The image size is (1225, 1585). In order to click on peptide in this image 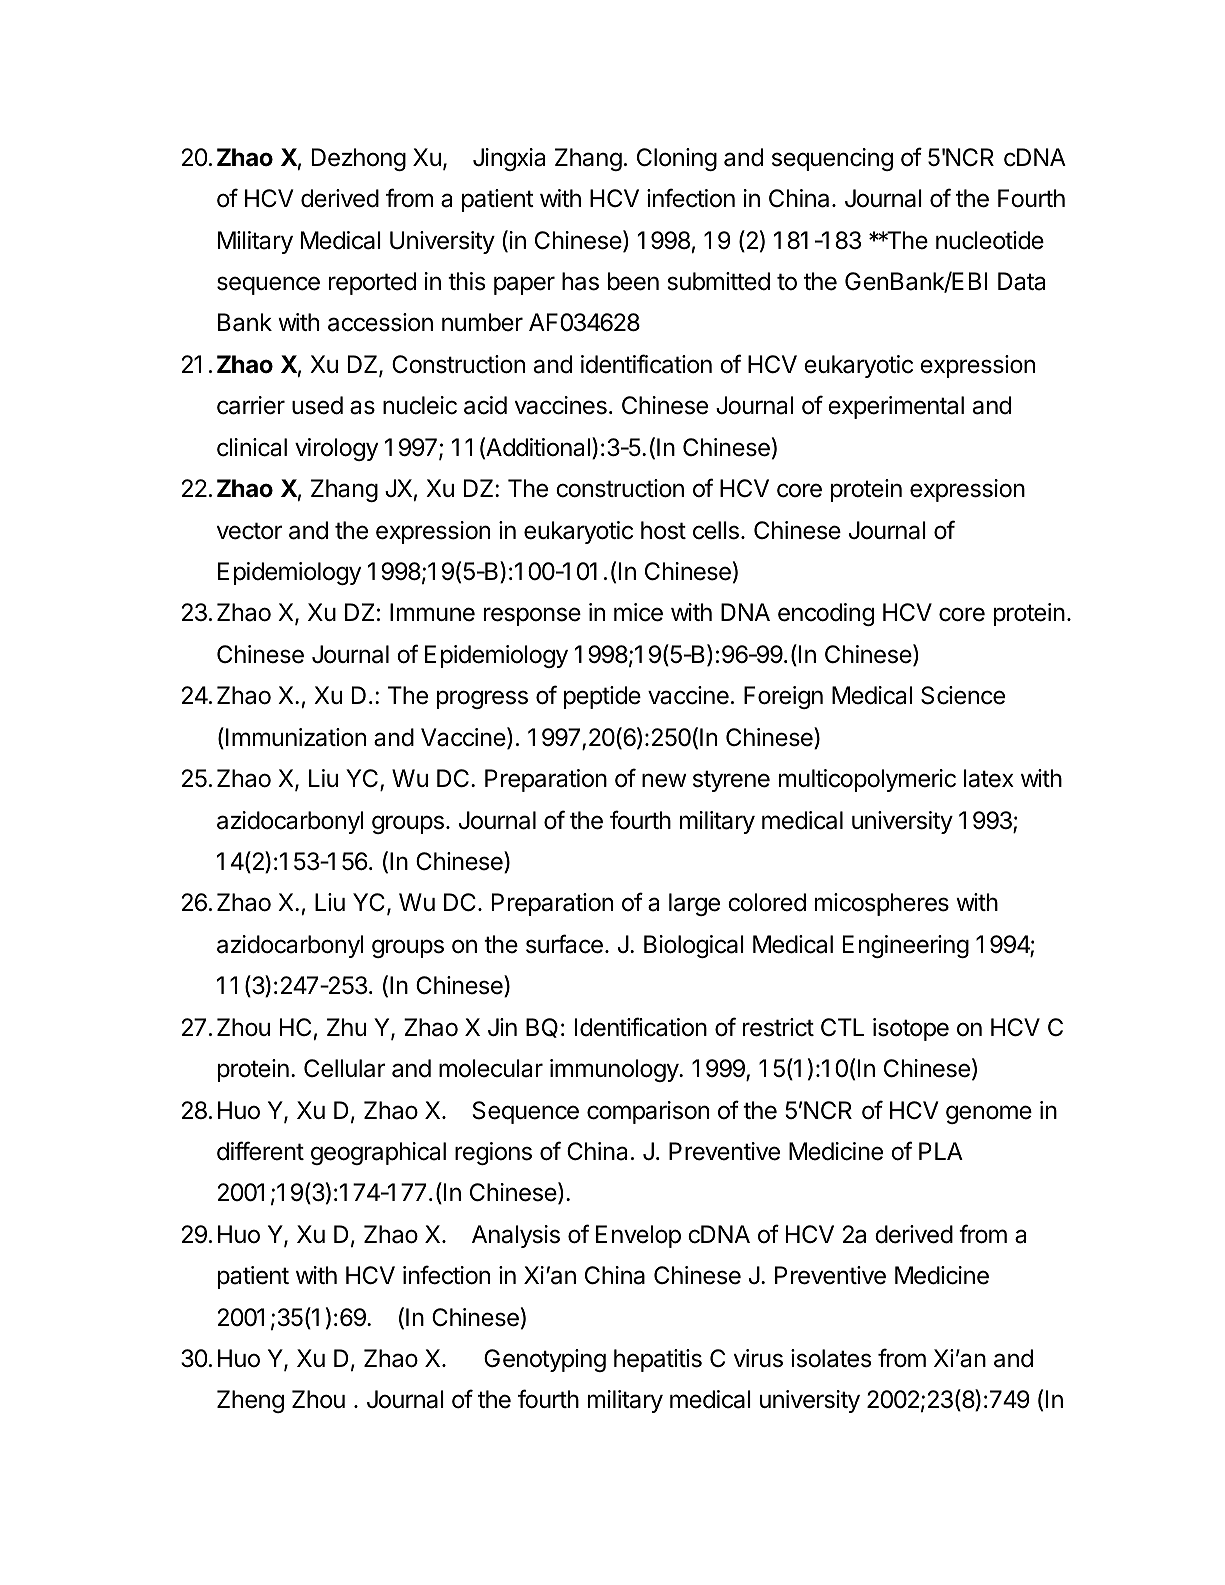, I will do `click(602, 697)`.
